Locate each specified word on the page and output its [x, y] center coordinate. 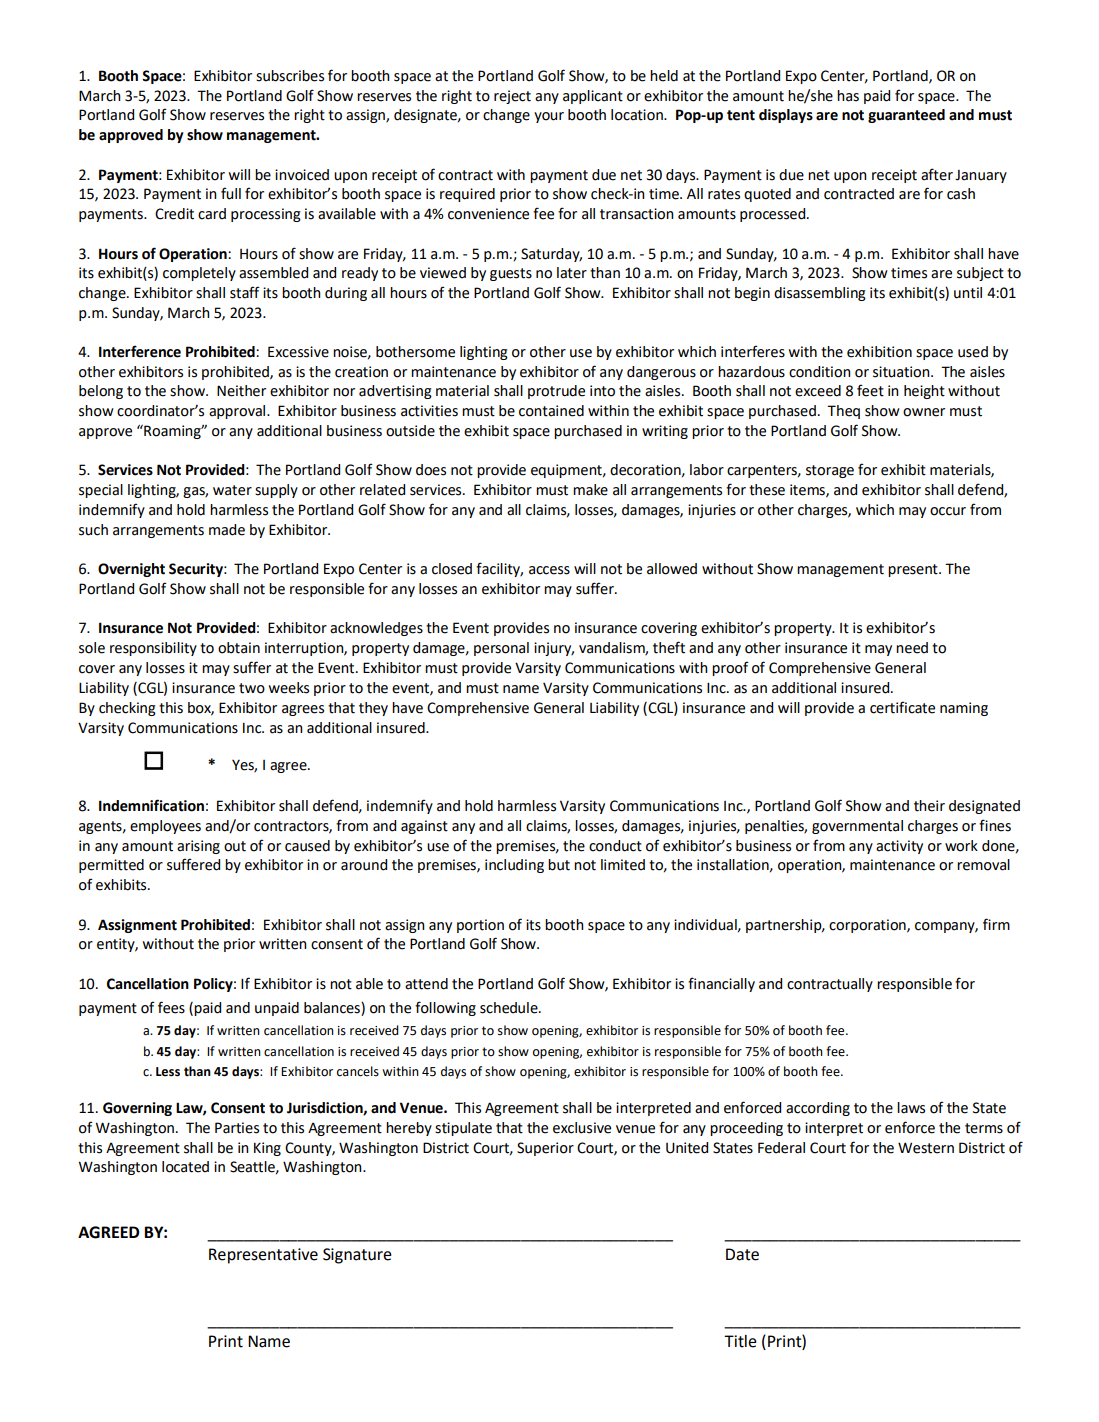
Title [740, 1341]
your [549, 117]
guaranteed [906, 116]
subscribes [290, 76]
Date [742, 1254]
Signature [357, 1256]
